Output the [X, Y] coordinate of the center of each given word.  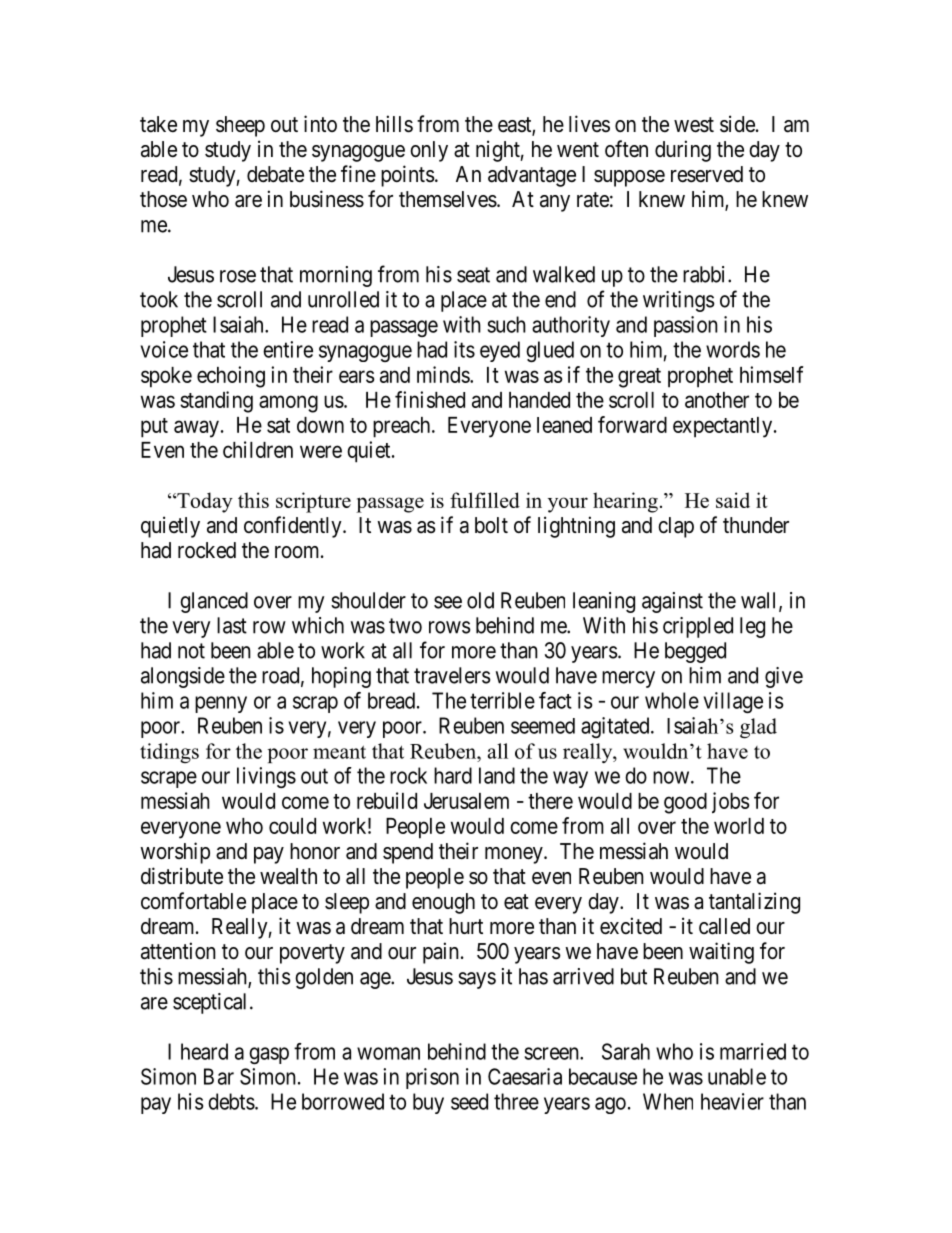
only [429, 151]
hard [453, 775]
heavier [732, 1101]
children [258, 449]
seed [469, 1101]
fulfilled [485, 500]
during [683, 151]
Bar [219, 1076]
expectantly [724, 427]
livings [266, 777]
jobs [731, 802]
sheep [240, 126]
